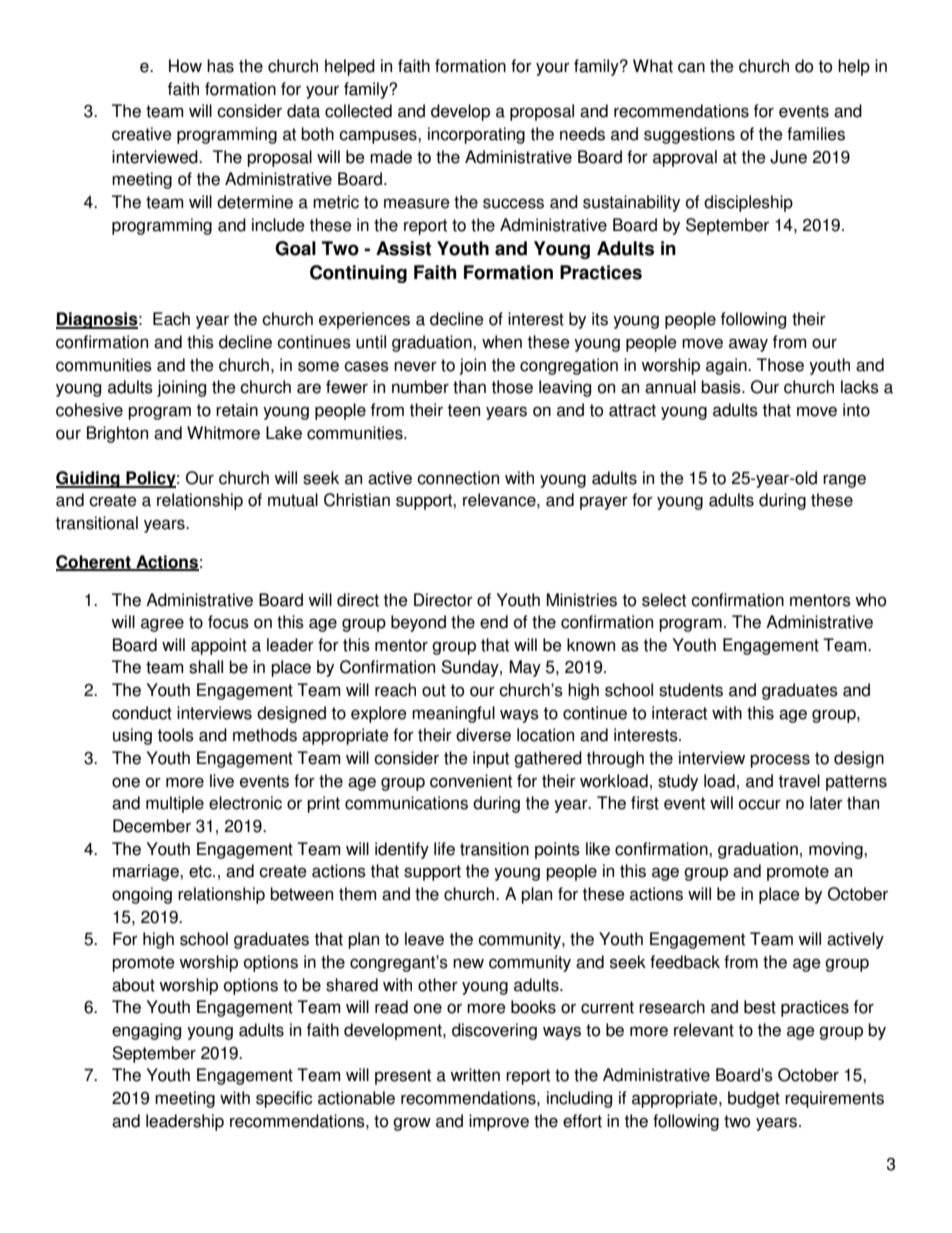 Image resolution: width=952 pixels, height=1233 pixels. What do you see at coordinates (175, 735) in the screenshot?
I see `tools` at bounding box center [175, 735].
